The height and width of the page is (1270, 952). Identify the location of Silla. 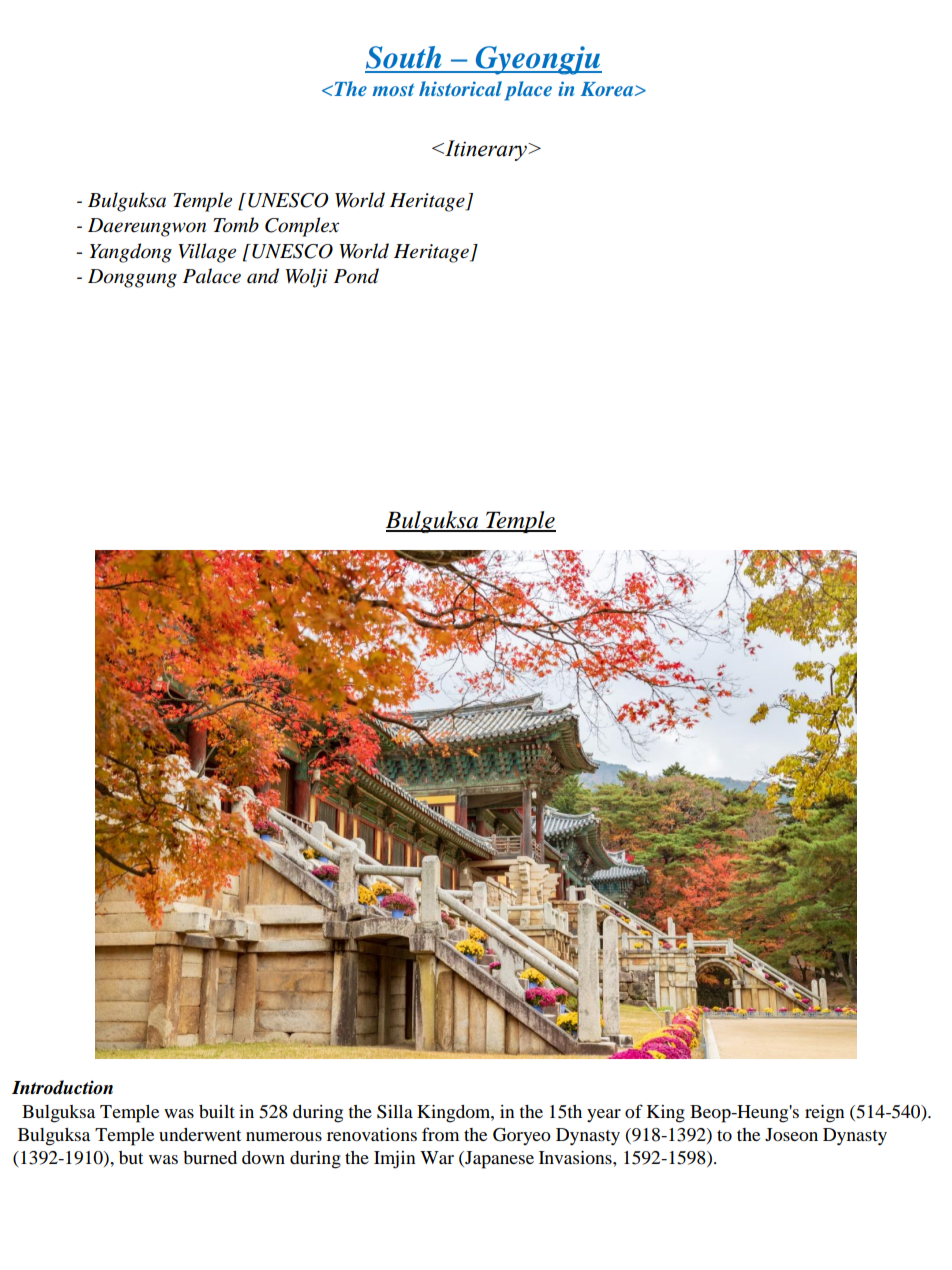
(395, 1112).
